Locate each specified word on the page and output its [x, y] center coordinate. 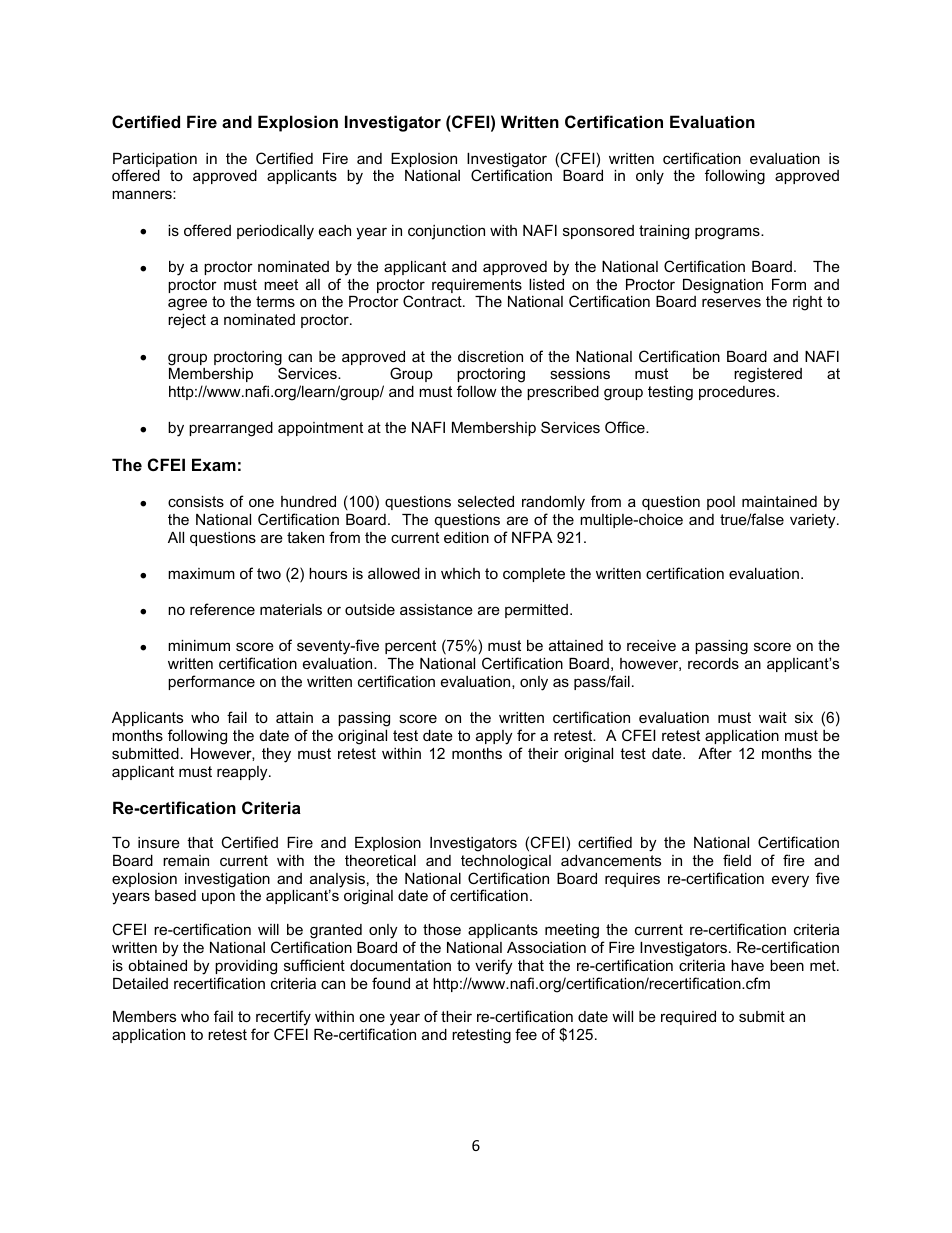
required [688, 1018]
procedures [738, 393]
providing [246, 967]
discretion [490, 356]
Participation [155, 161]
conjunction [446, 232]
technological [506, 862]
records [713, 663]
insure [159, 842]
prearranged [231, 429]
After [715, 753]
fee [526, 1034]
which [460, 573]
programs [728, 233]
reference [222, 609]
